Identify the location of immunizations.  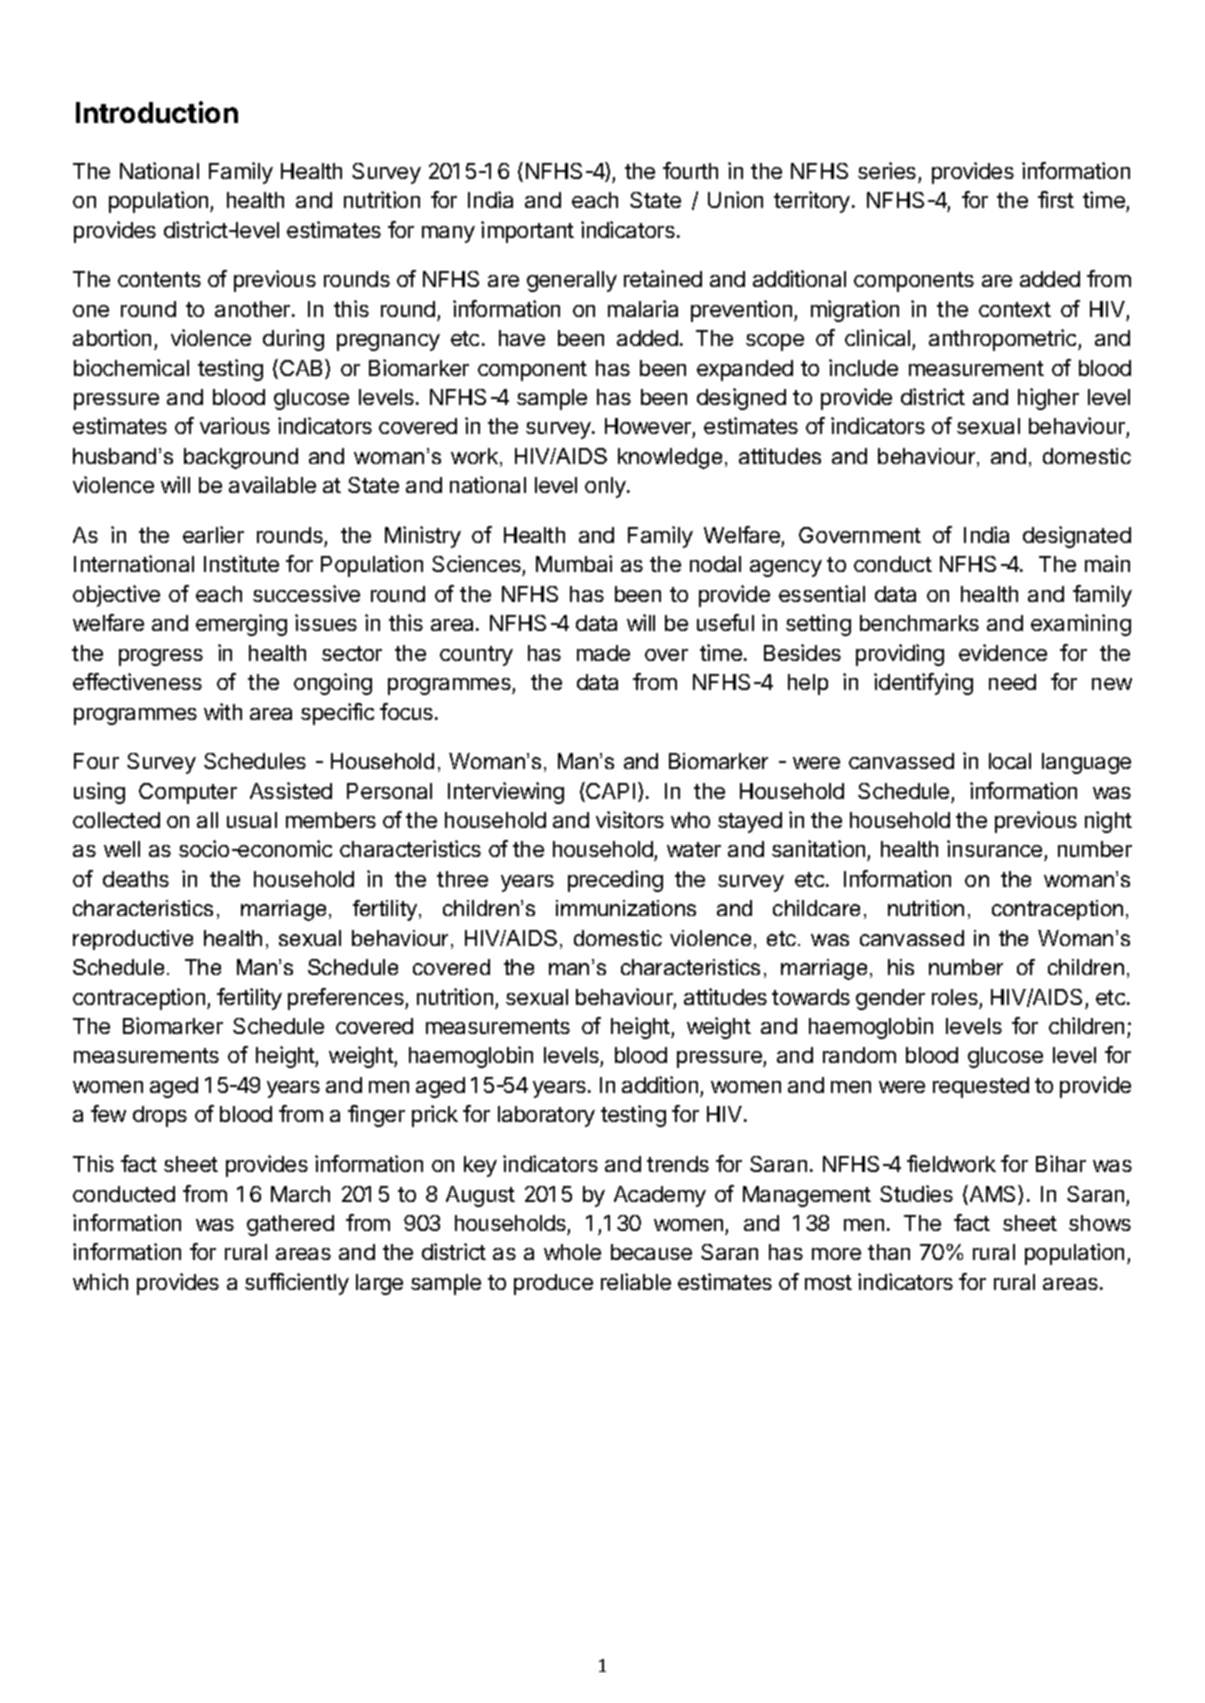
(626, 908).
